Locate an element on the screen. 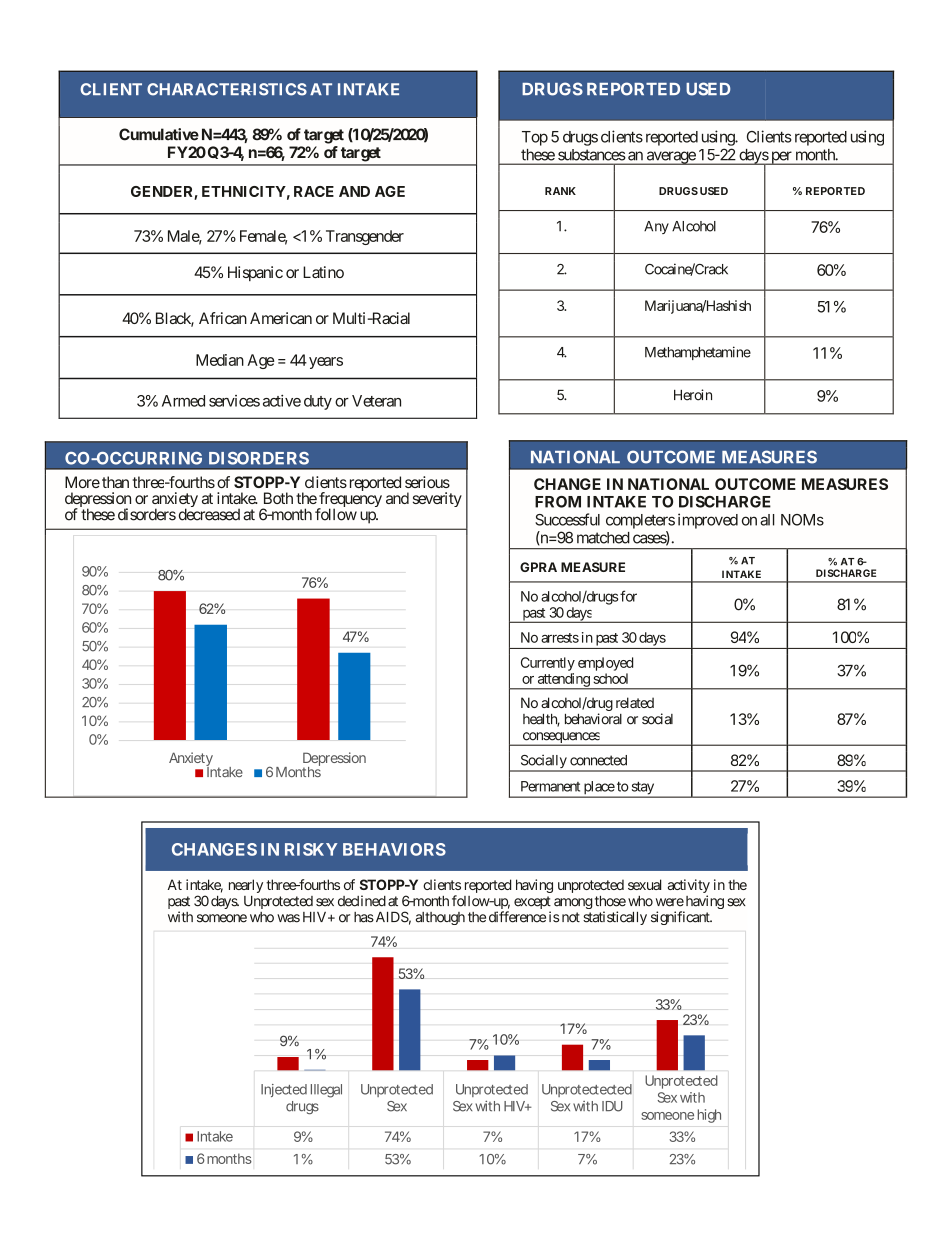  Cumulative is located at coordinates (159, 134).
